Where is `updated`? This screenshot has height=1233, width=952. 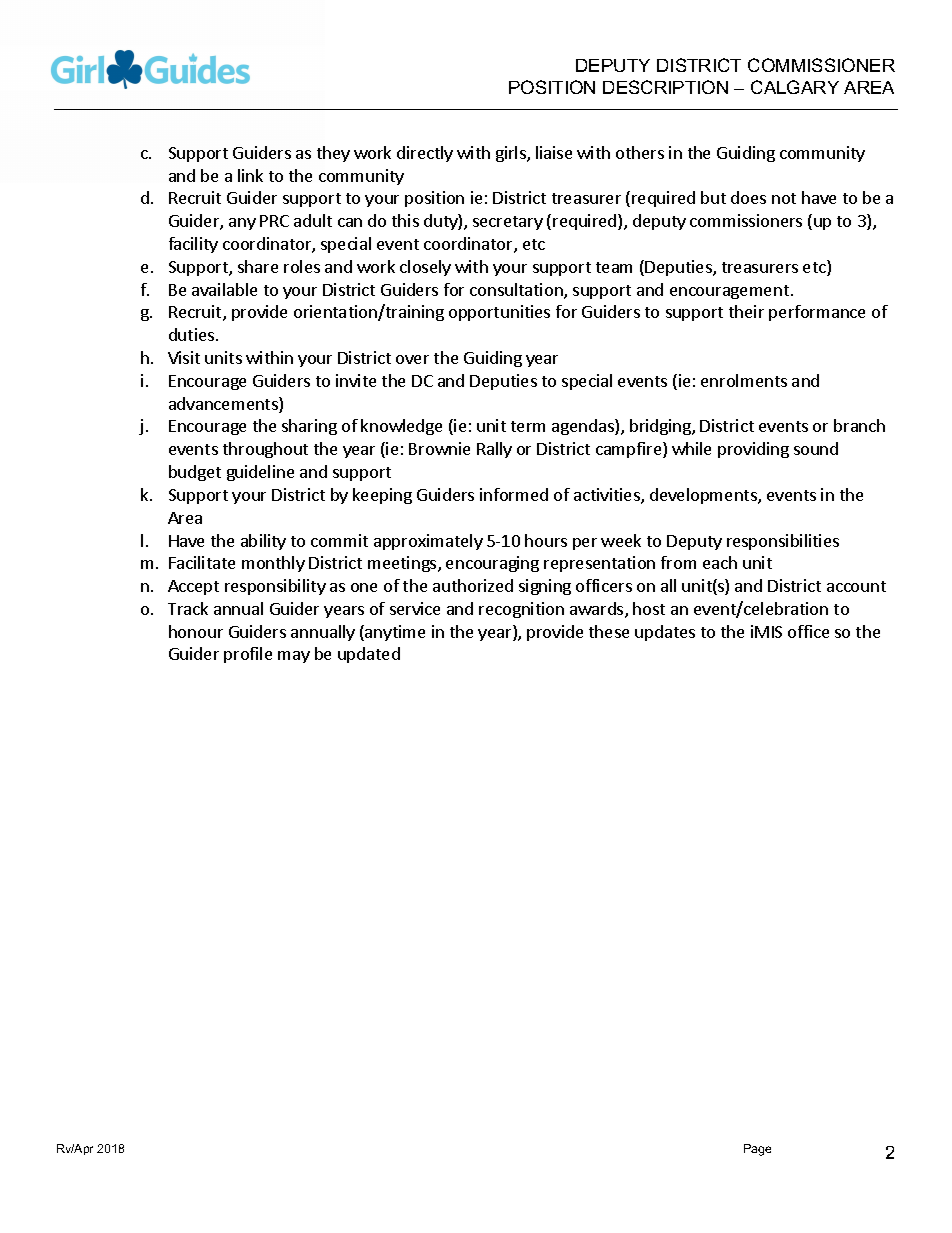 updated is located at coordinates (369, 655).
